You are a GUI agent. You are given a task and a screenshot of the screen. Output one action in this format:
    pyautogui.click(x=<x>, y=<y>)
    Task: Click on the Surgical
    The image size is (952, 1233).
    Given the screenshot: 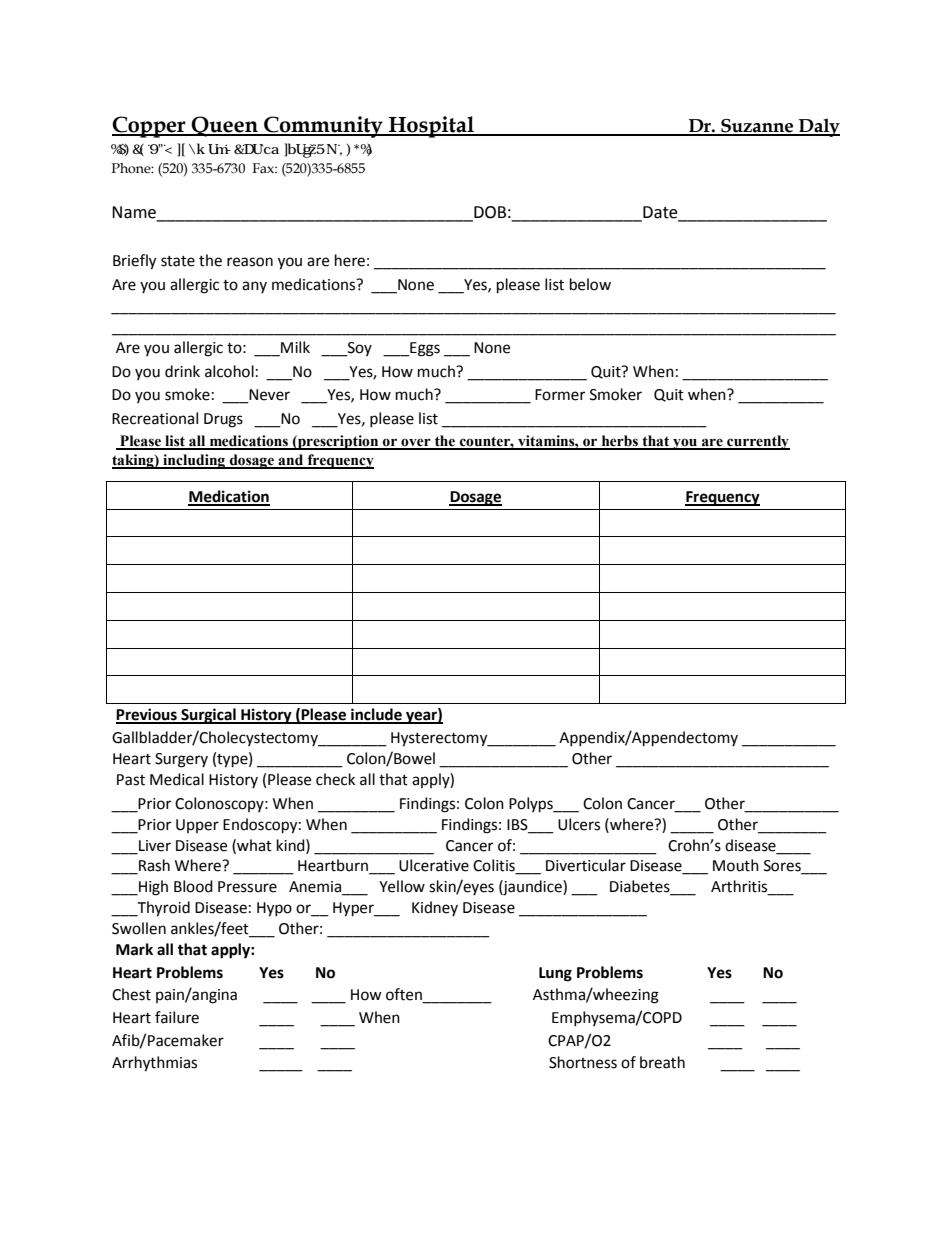 What is the action you would take?
    pyautogui.click(x=208, y=716)
